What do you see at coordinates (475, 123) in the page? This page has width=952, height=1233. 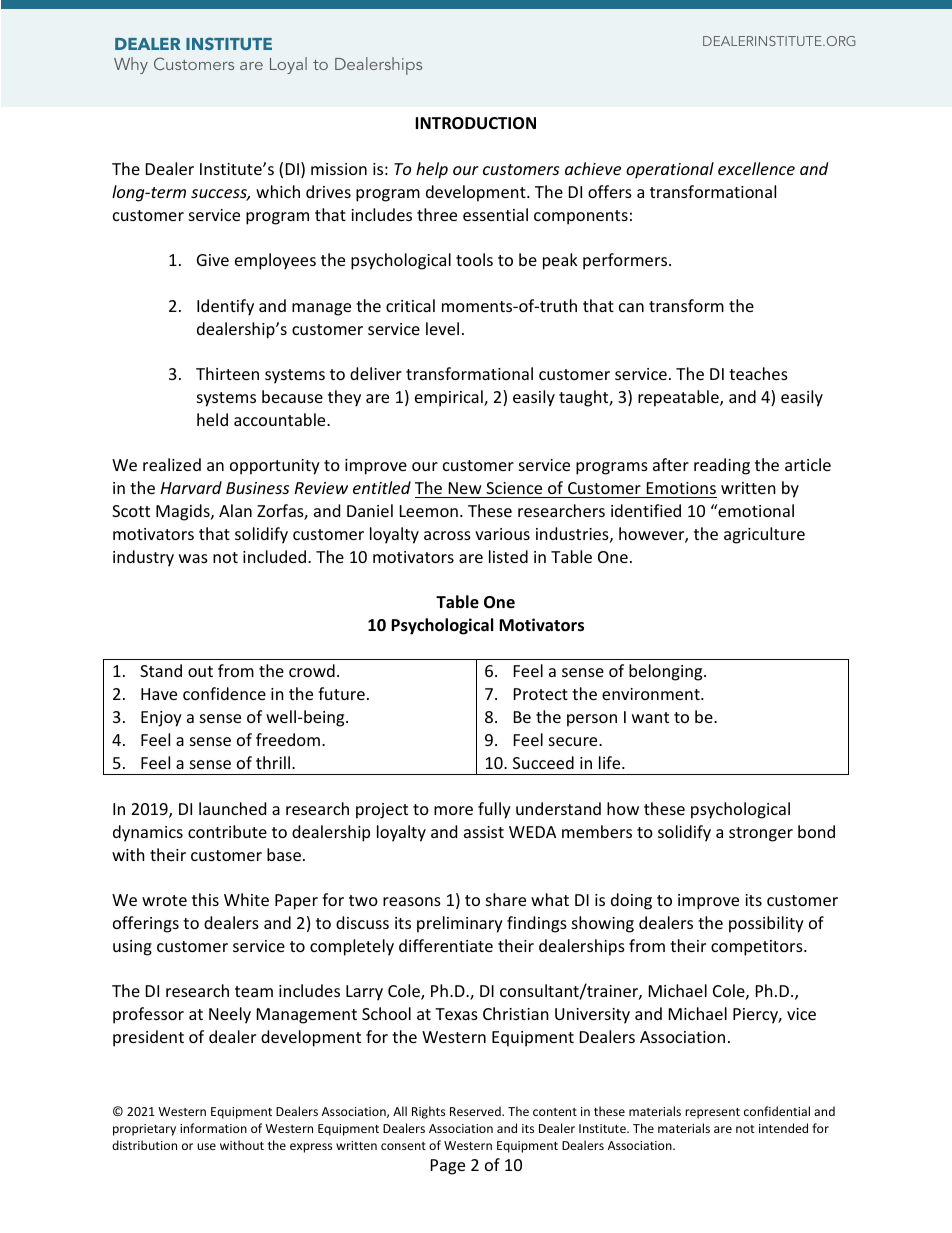 I see `INTRODUCTION` at bounding box center [475, 123].
